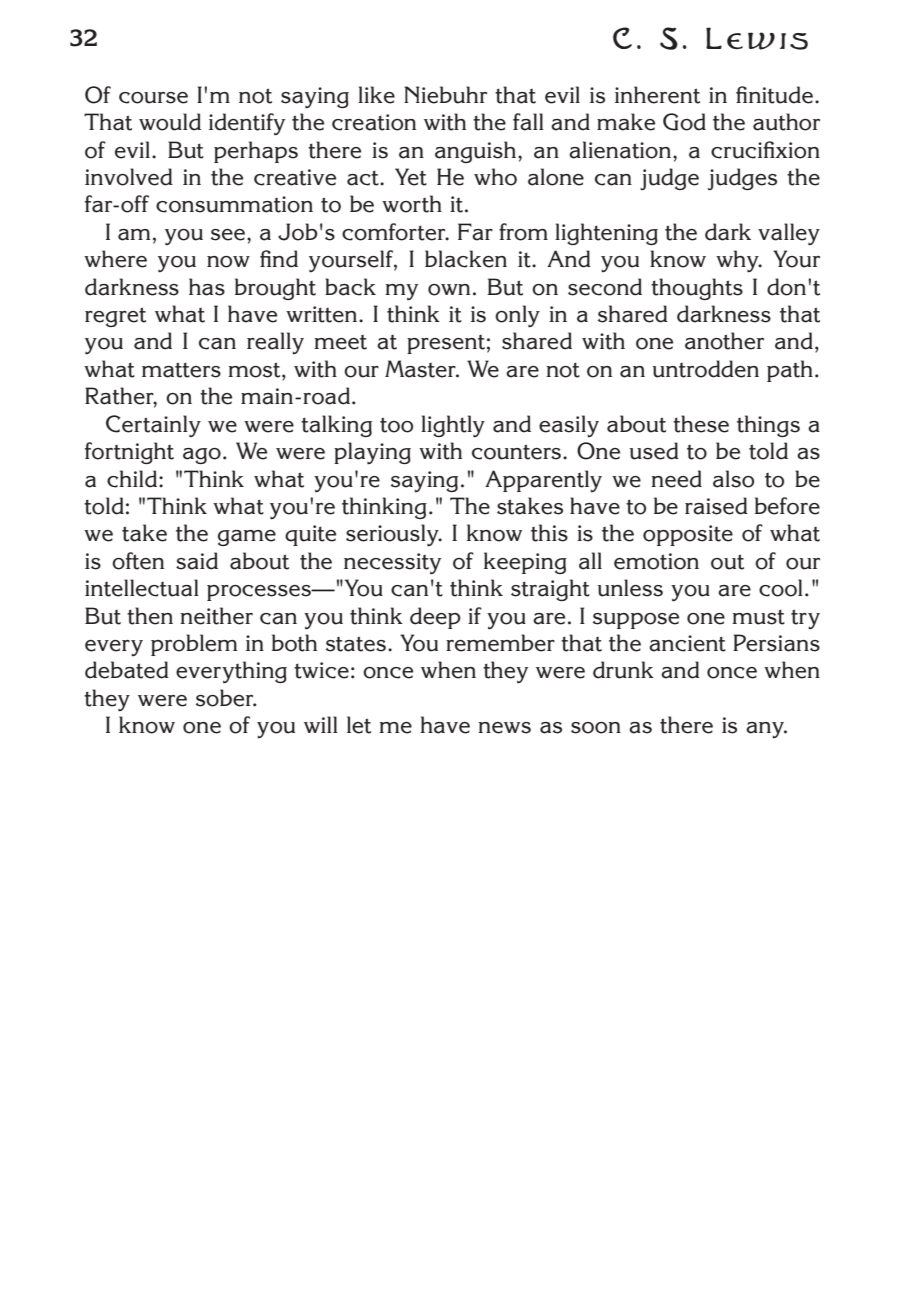 The width and height of the document is (905, 1316). Describe the element at coordinates (528, 122) in the document. I see `fall` at that location.
